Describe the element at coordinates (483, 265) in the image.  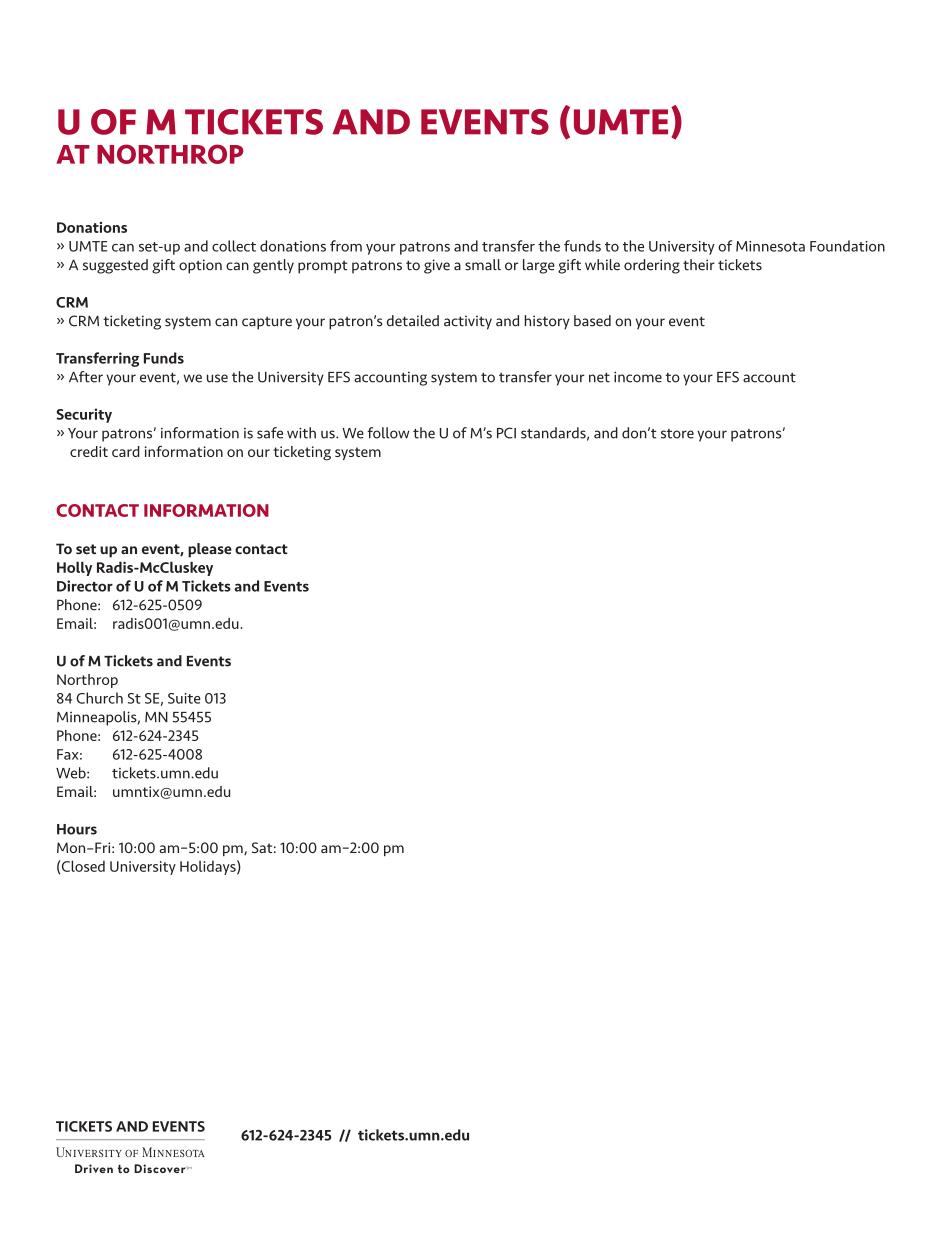
I see `small` at that location.
